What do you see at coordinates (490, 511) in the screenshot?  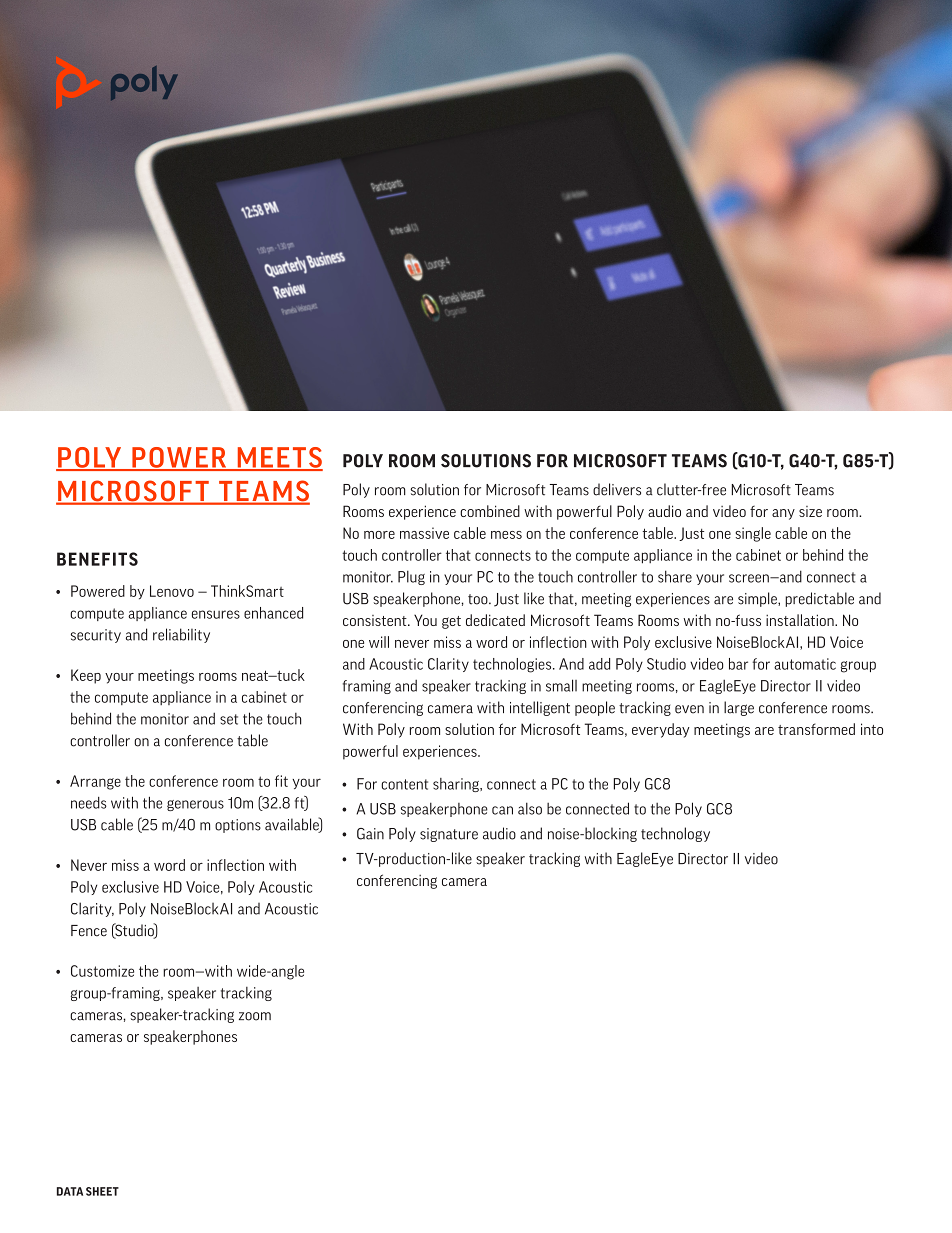 I see `combined` at bounding box center [490, 511].
